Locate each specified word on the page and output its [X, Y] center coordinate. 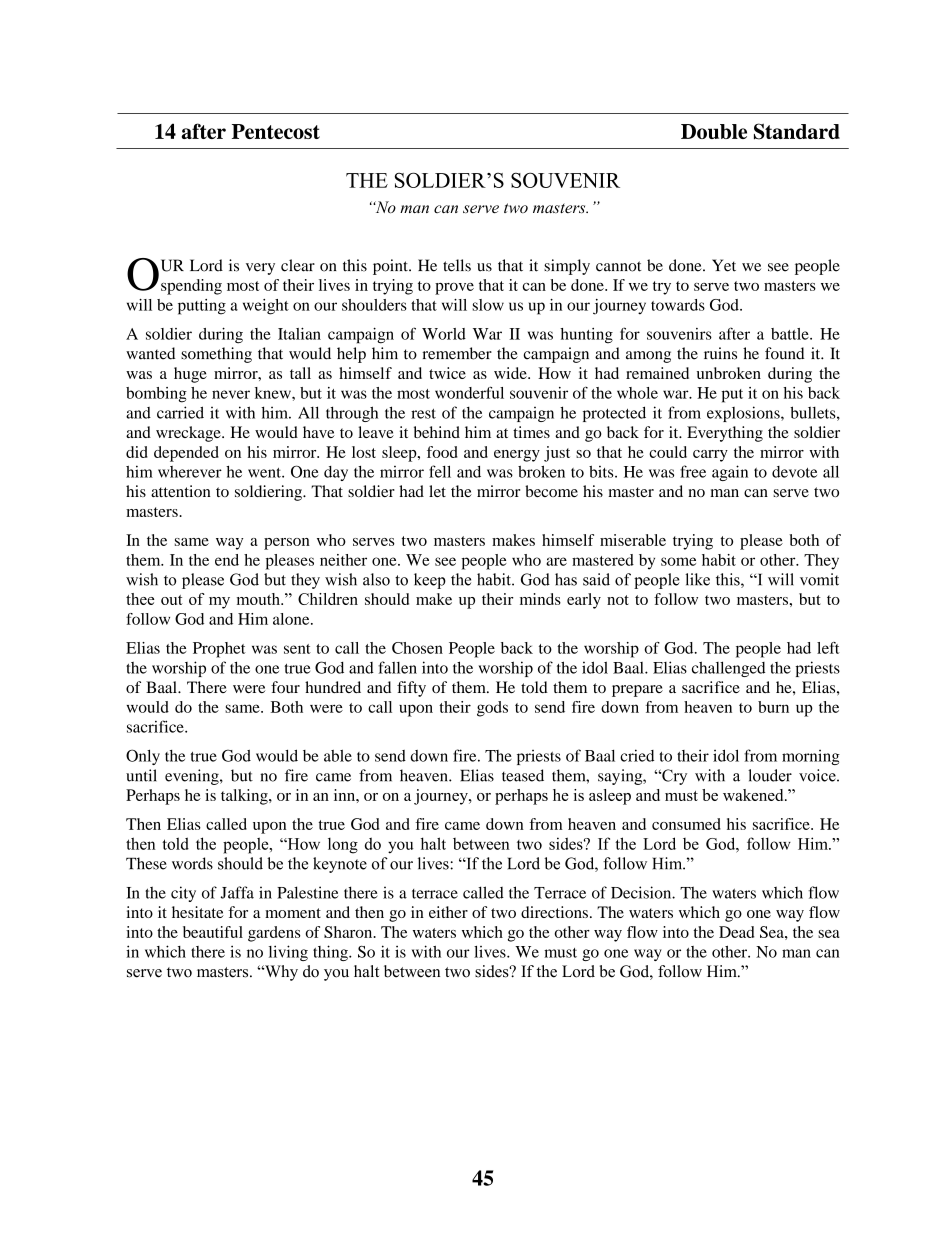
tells [457, 265]
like [697, 579]
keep [430, 581]
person [287, 544]
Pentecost [276, 131]
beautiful [213, 932]
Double [714, 131]
